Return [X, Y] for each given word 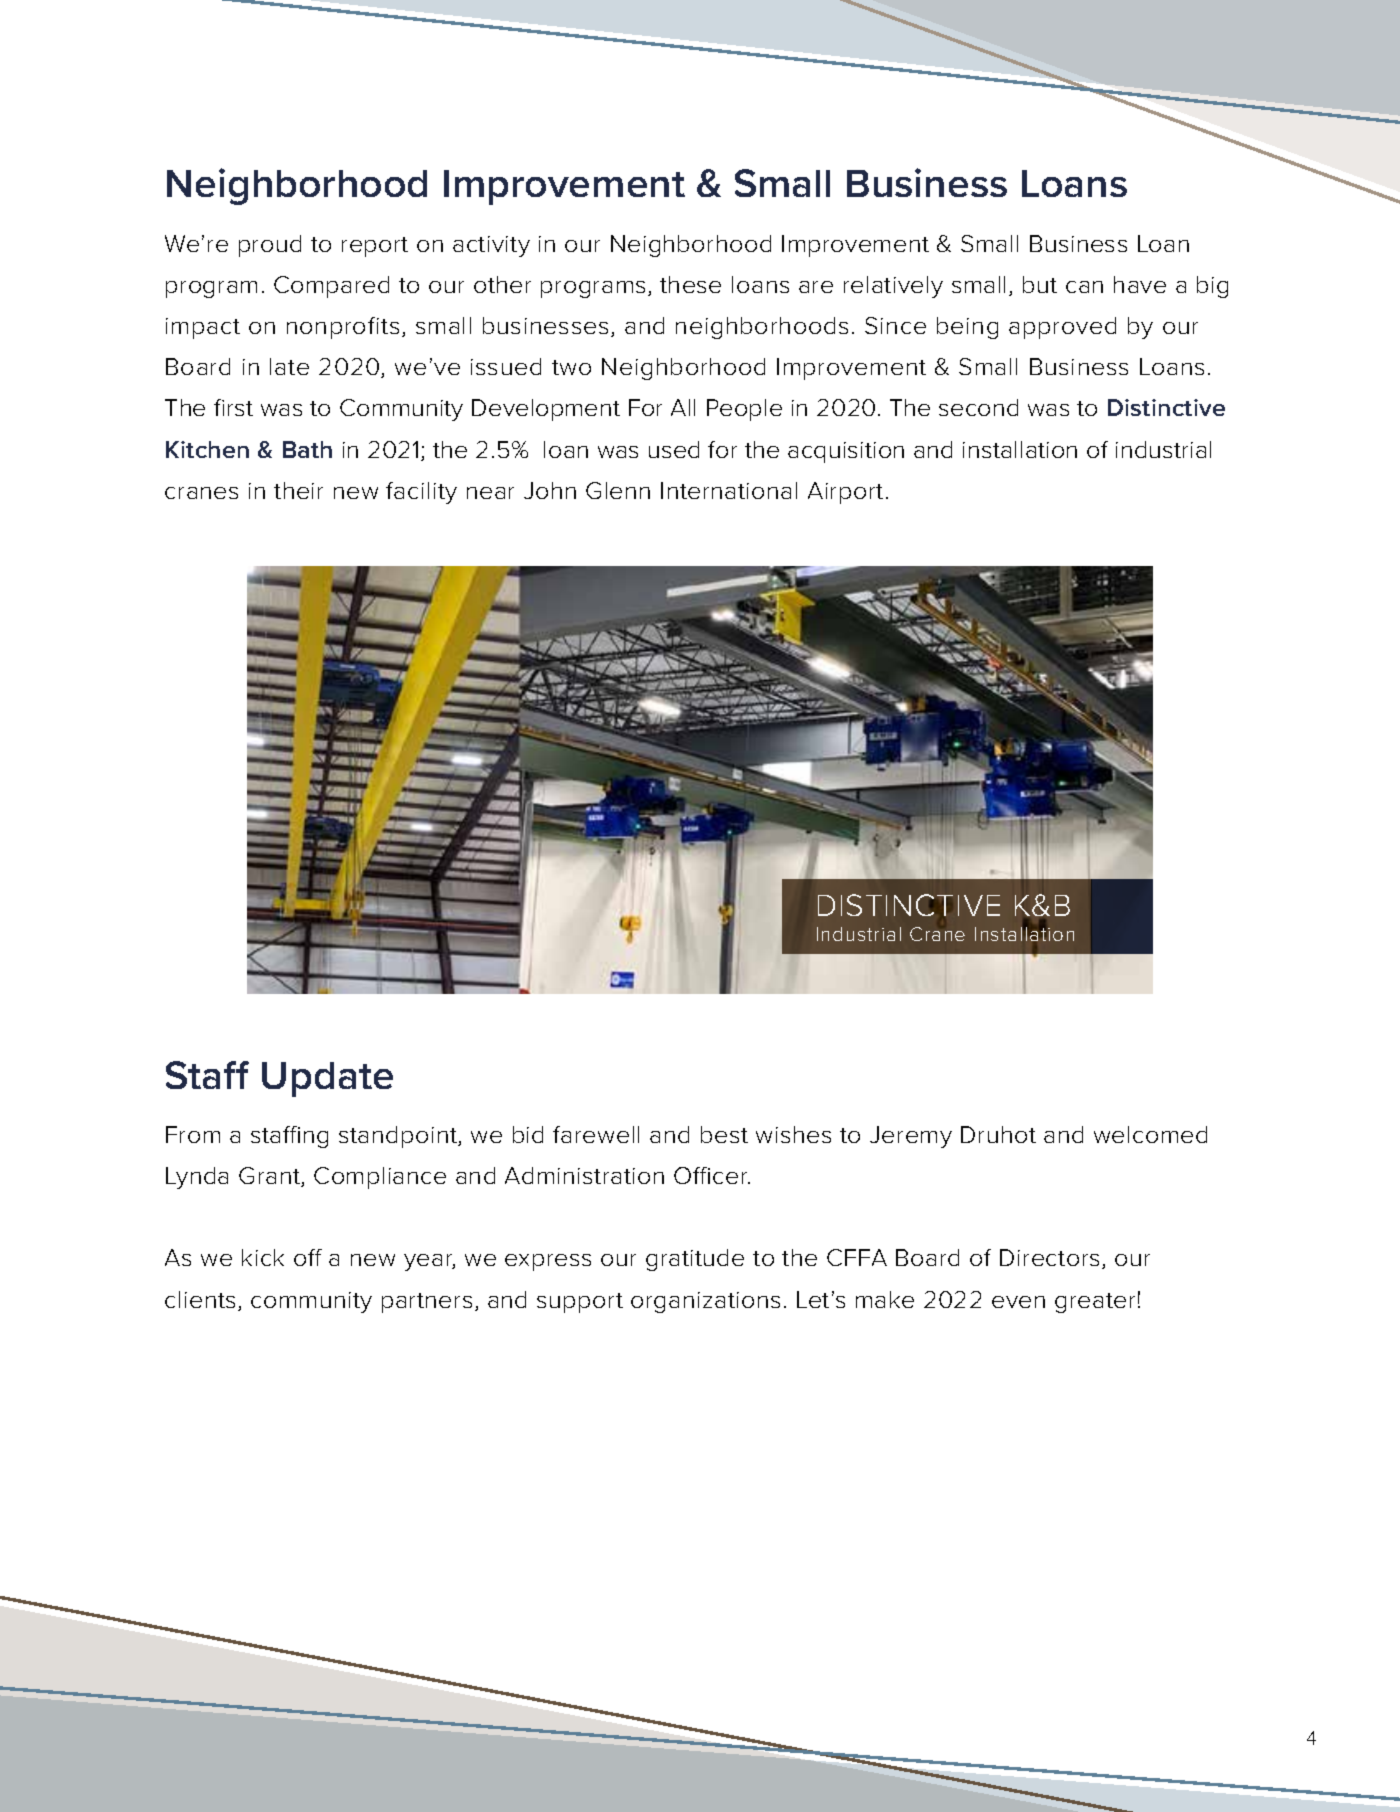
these [690, 284]
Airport [845, 493]
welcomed [1150, 1134]
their [298, 490]
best [724, 1134]
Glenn [618, 490]
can [1084, 287]
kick [263, 1257]
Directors [1049, 1257]
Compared [331, 287]
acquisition [846, 452]
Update [327, 1079]
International [729, 490]
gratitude [695, 1260]
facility [421, 493]
